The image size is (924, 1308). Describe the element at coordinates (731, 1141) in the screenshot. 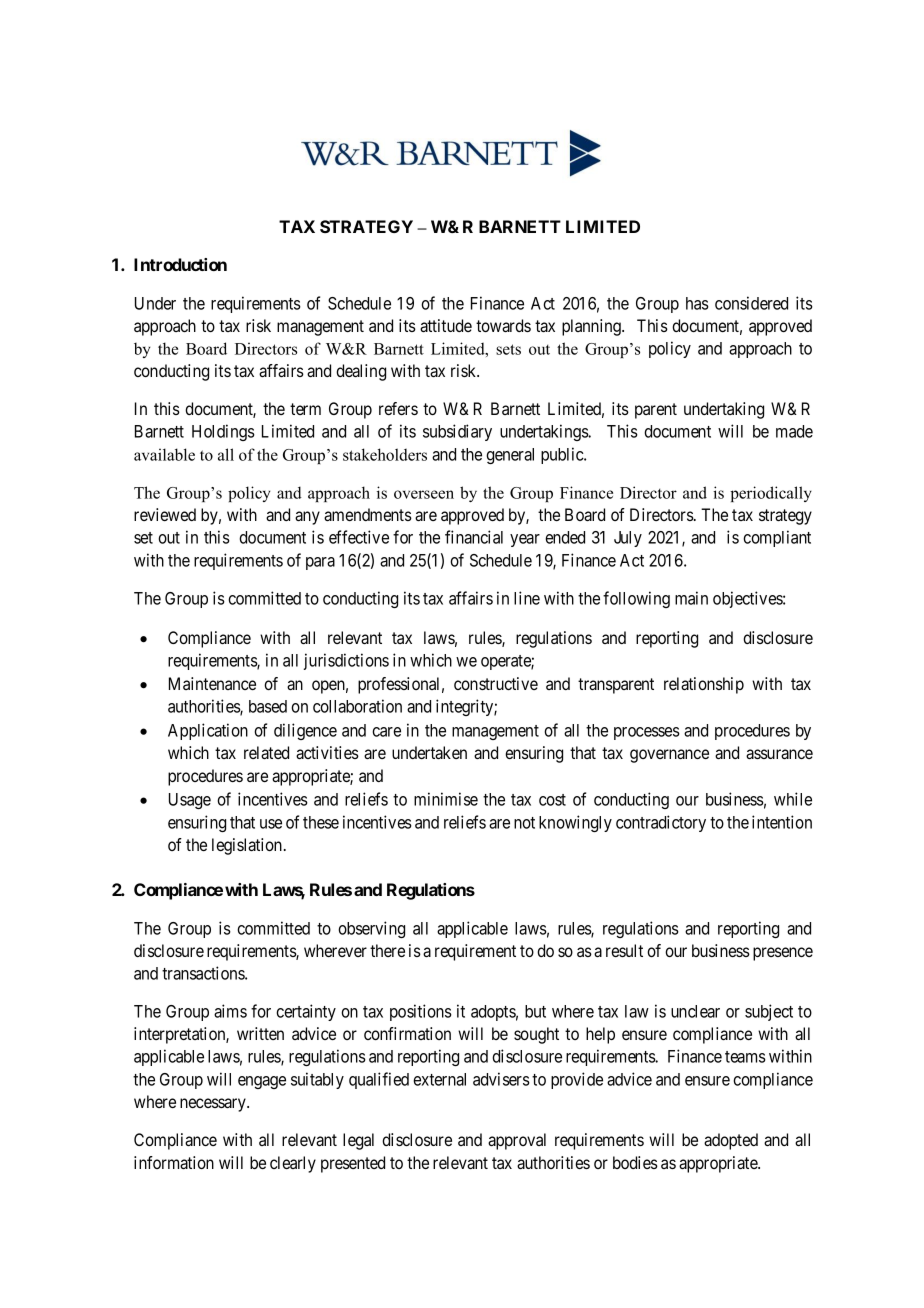

I see `adopted` at that location.
